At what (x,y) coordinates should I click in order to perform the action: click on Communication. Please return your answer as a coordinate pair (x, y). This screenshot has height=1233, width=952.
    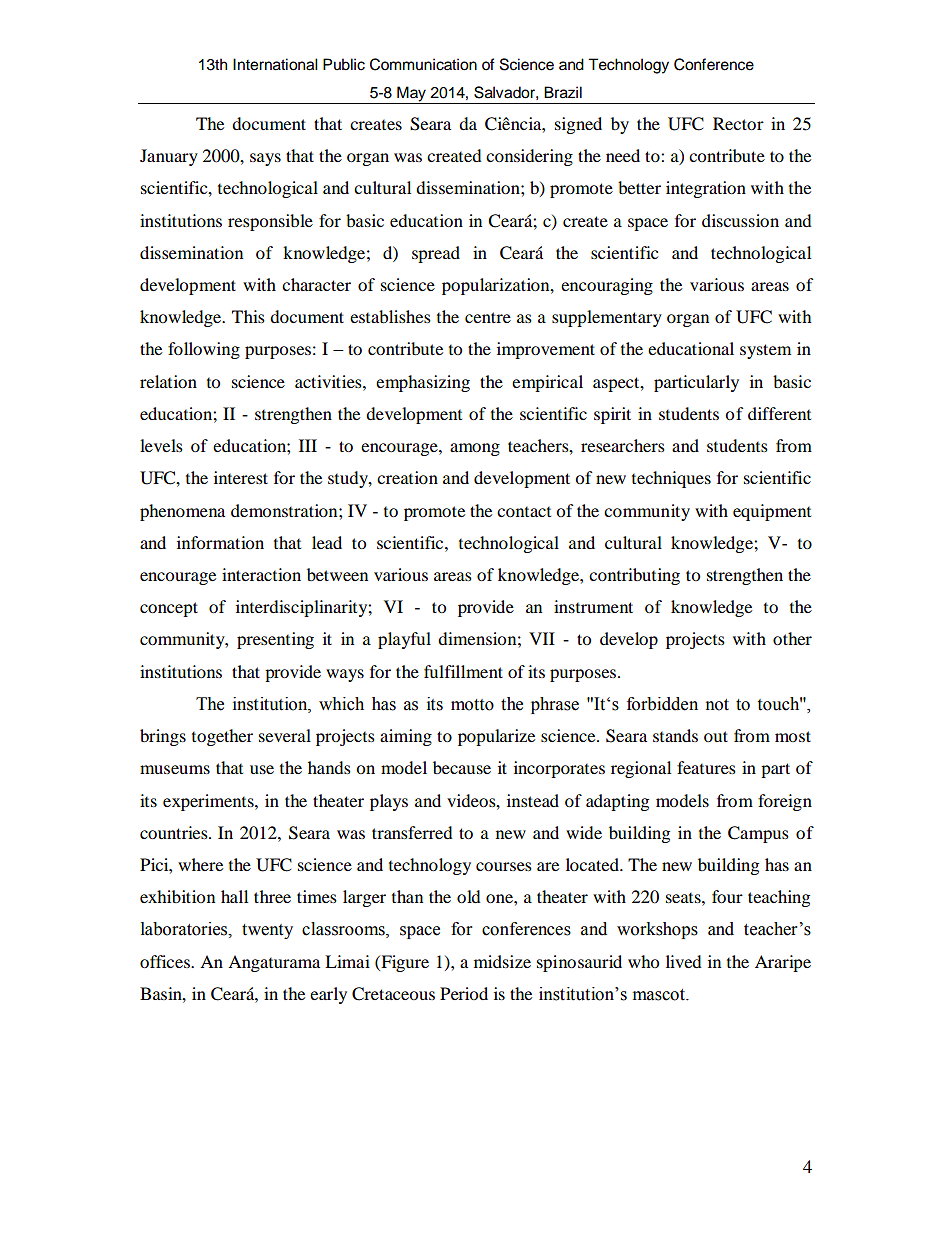
    Looking at the image, I should click on (423, 64).
